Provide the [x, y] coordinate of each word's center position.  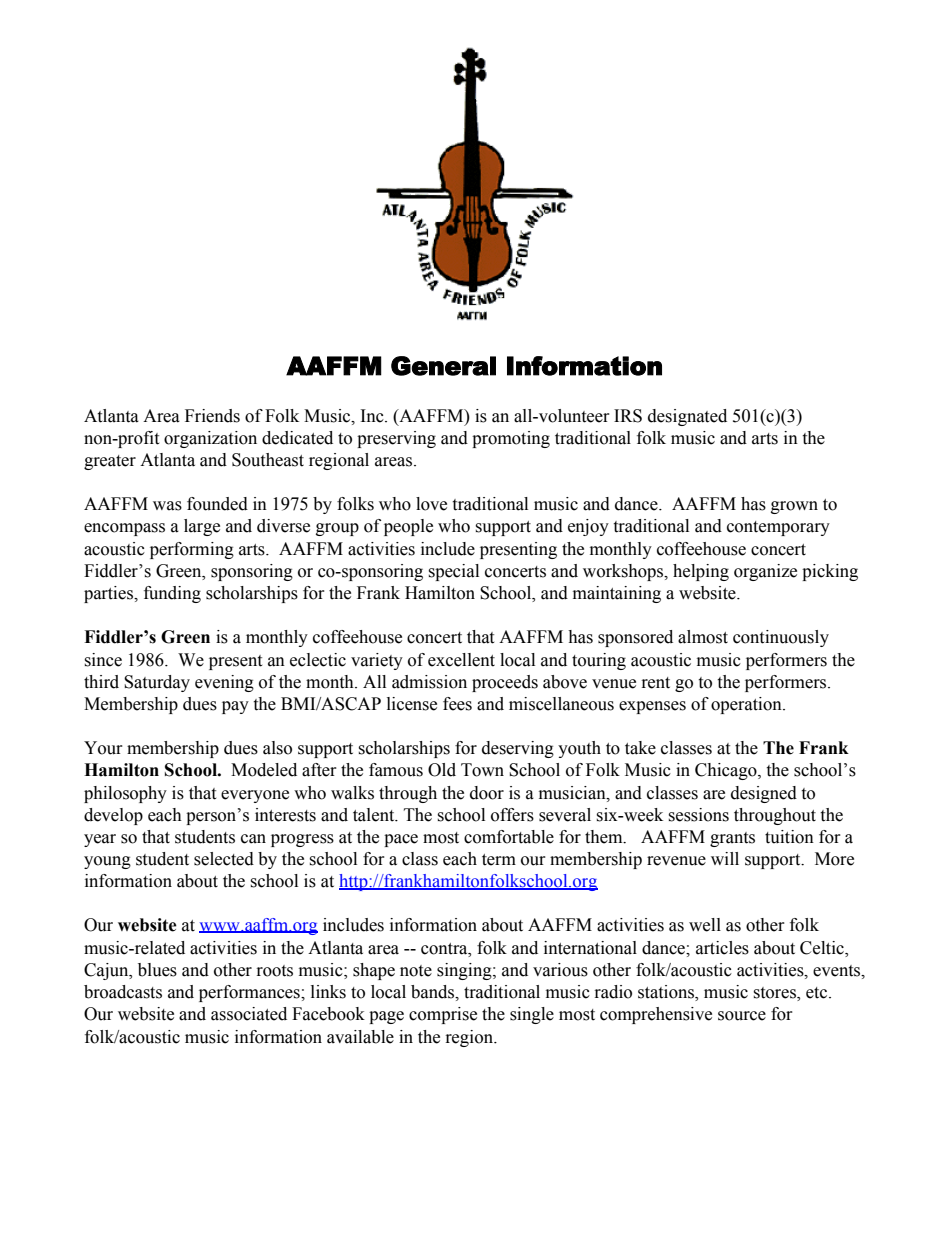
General [443, 366]
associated [249, 1014]
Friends [212, 416]
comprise [443, 1015]
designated [687, 417]
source [742, 1016]
